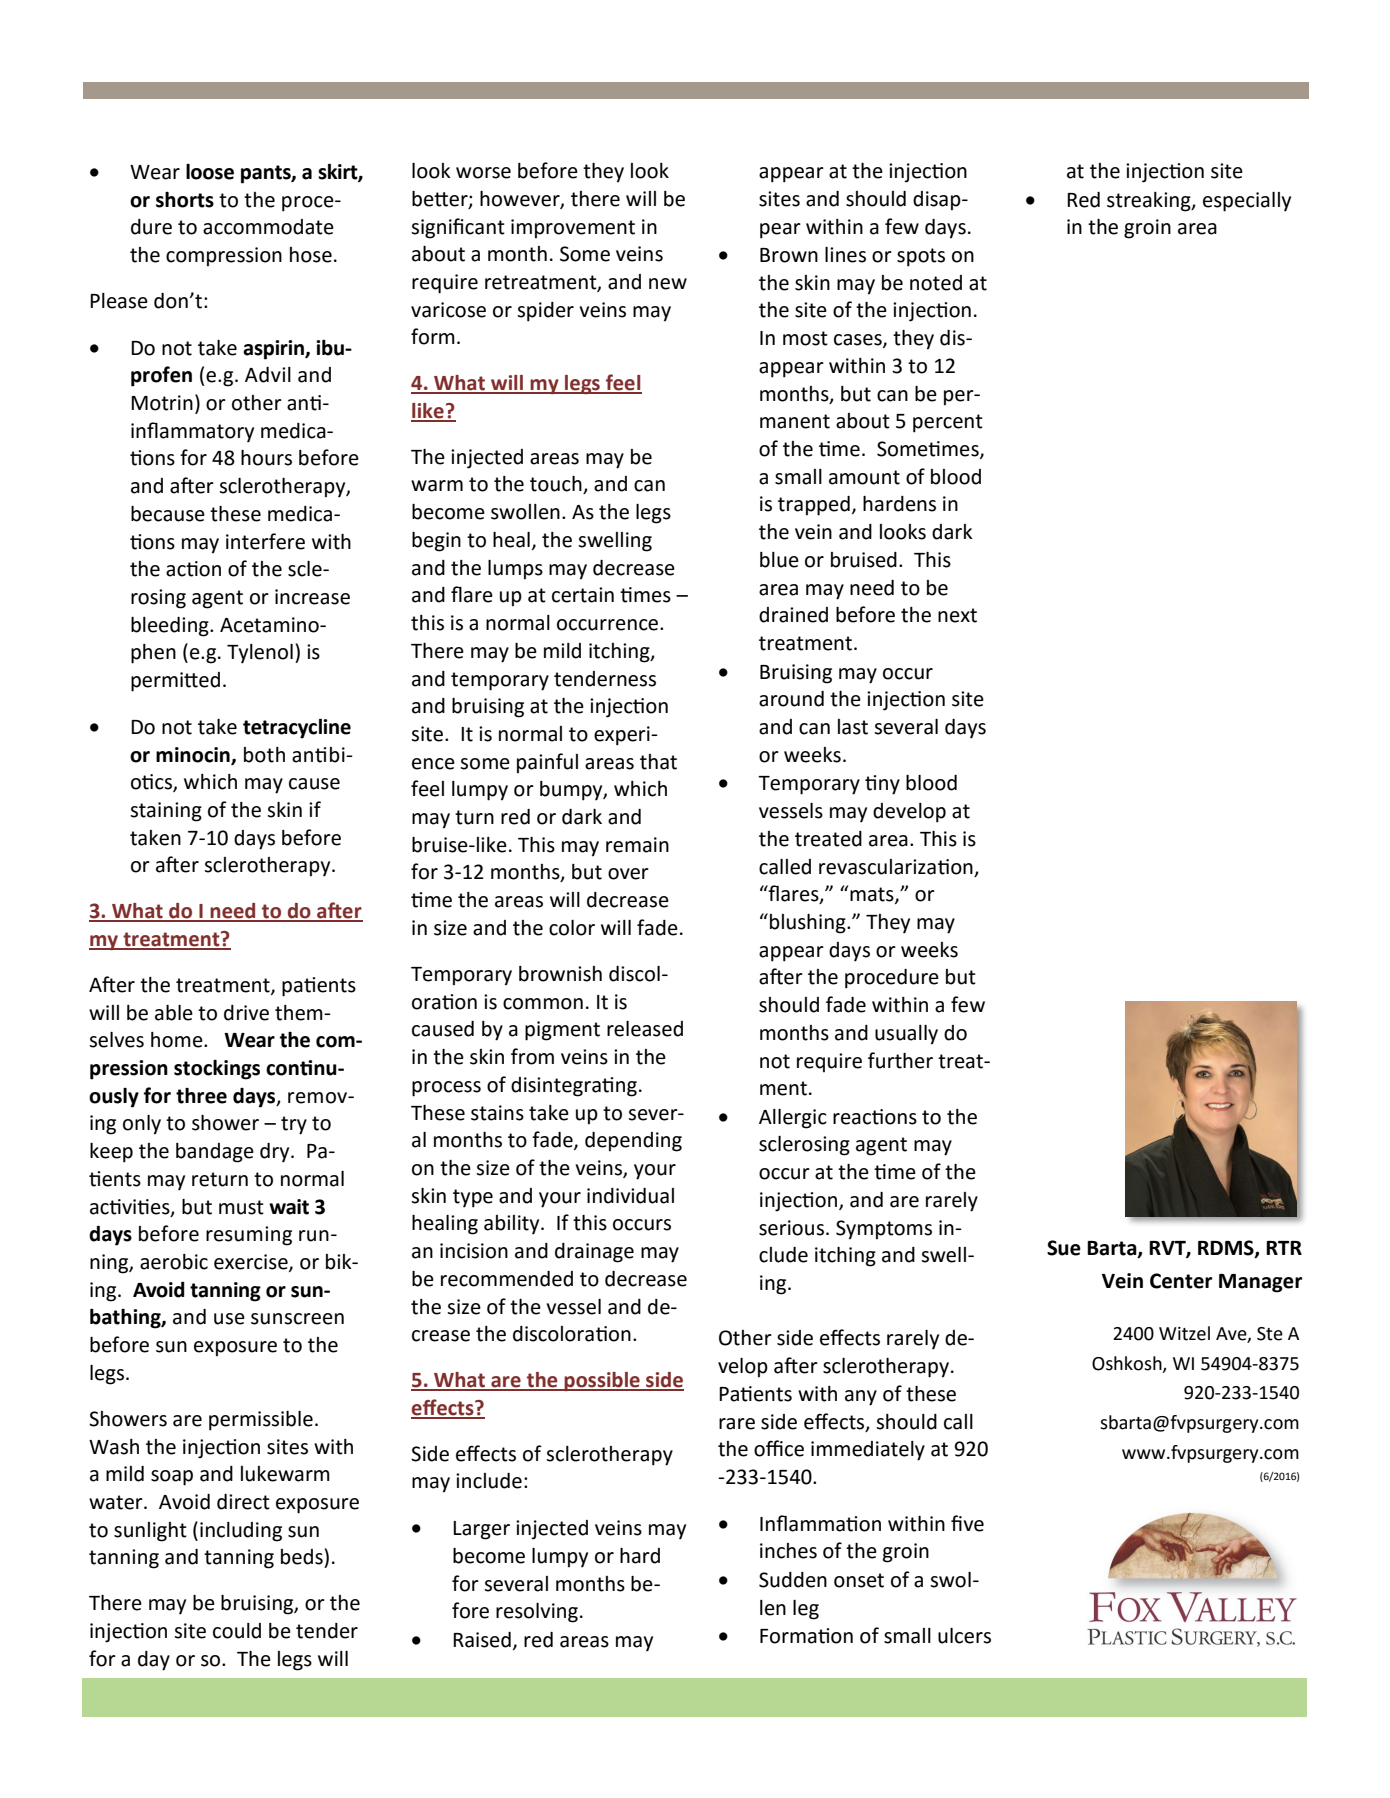  Describe the element at coordinates (873, 895) in the page. I see `mats` at that location.
